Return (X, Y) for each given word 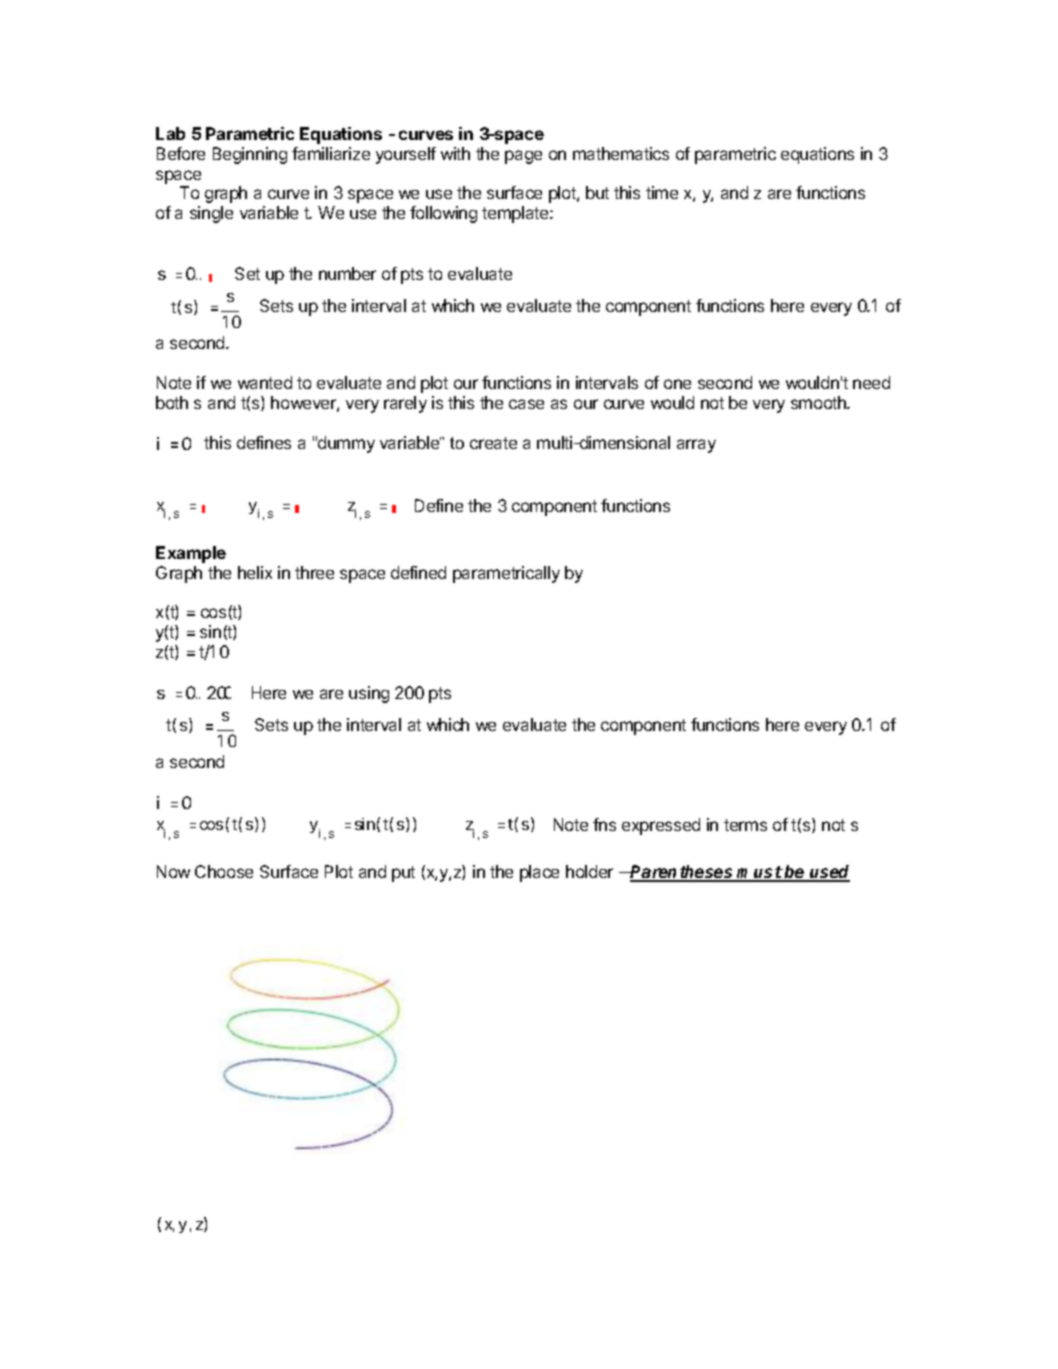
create (493, 443)
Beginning (250, 155)
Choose (224, 871)
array (696, 446)
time (662, 192)
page (523, 157)
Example (191, 554)
